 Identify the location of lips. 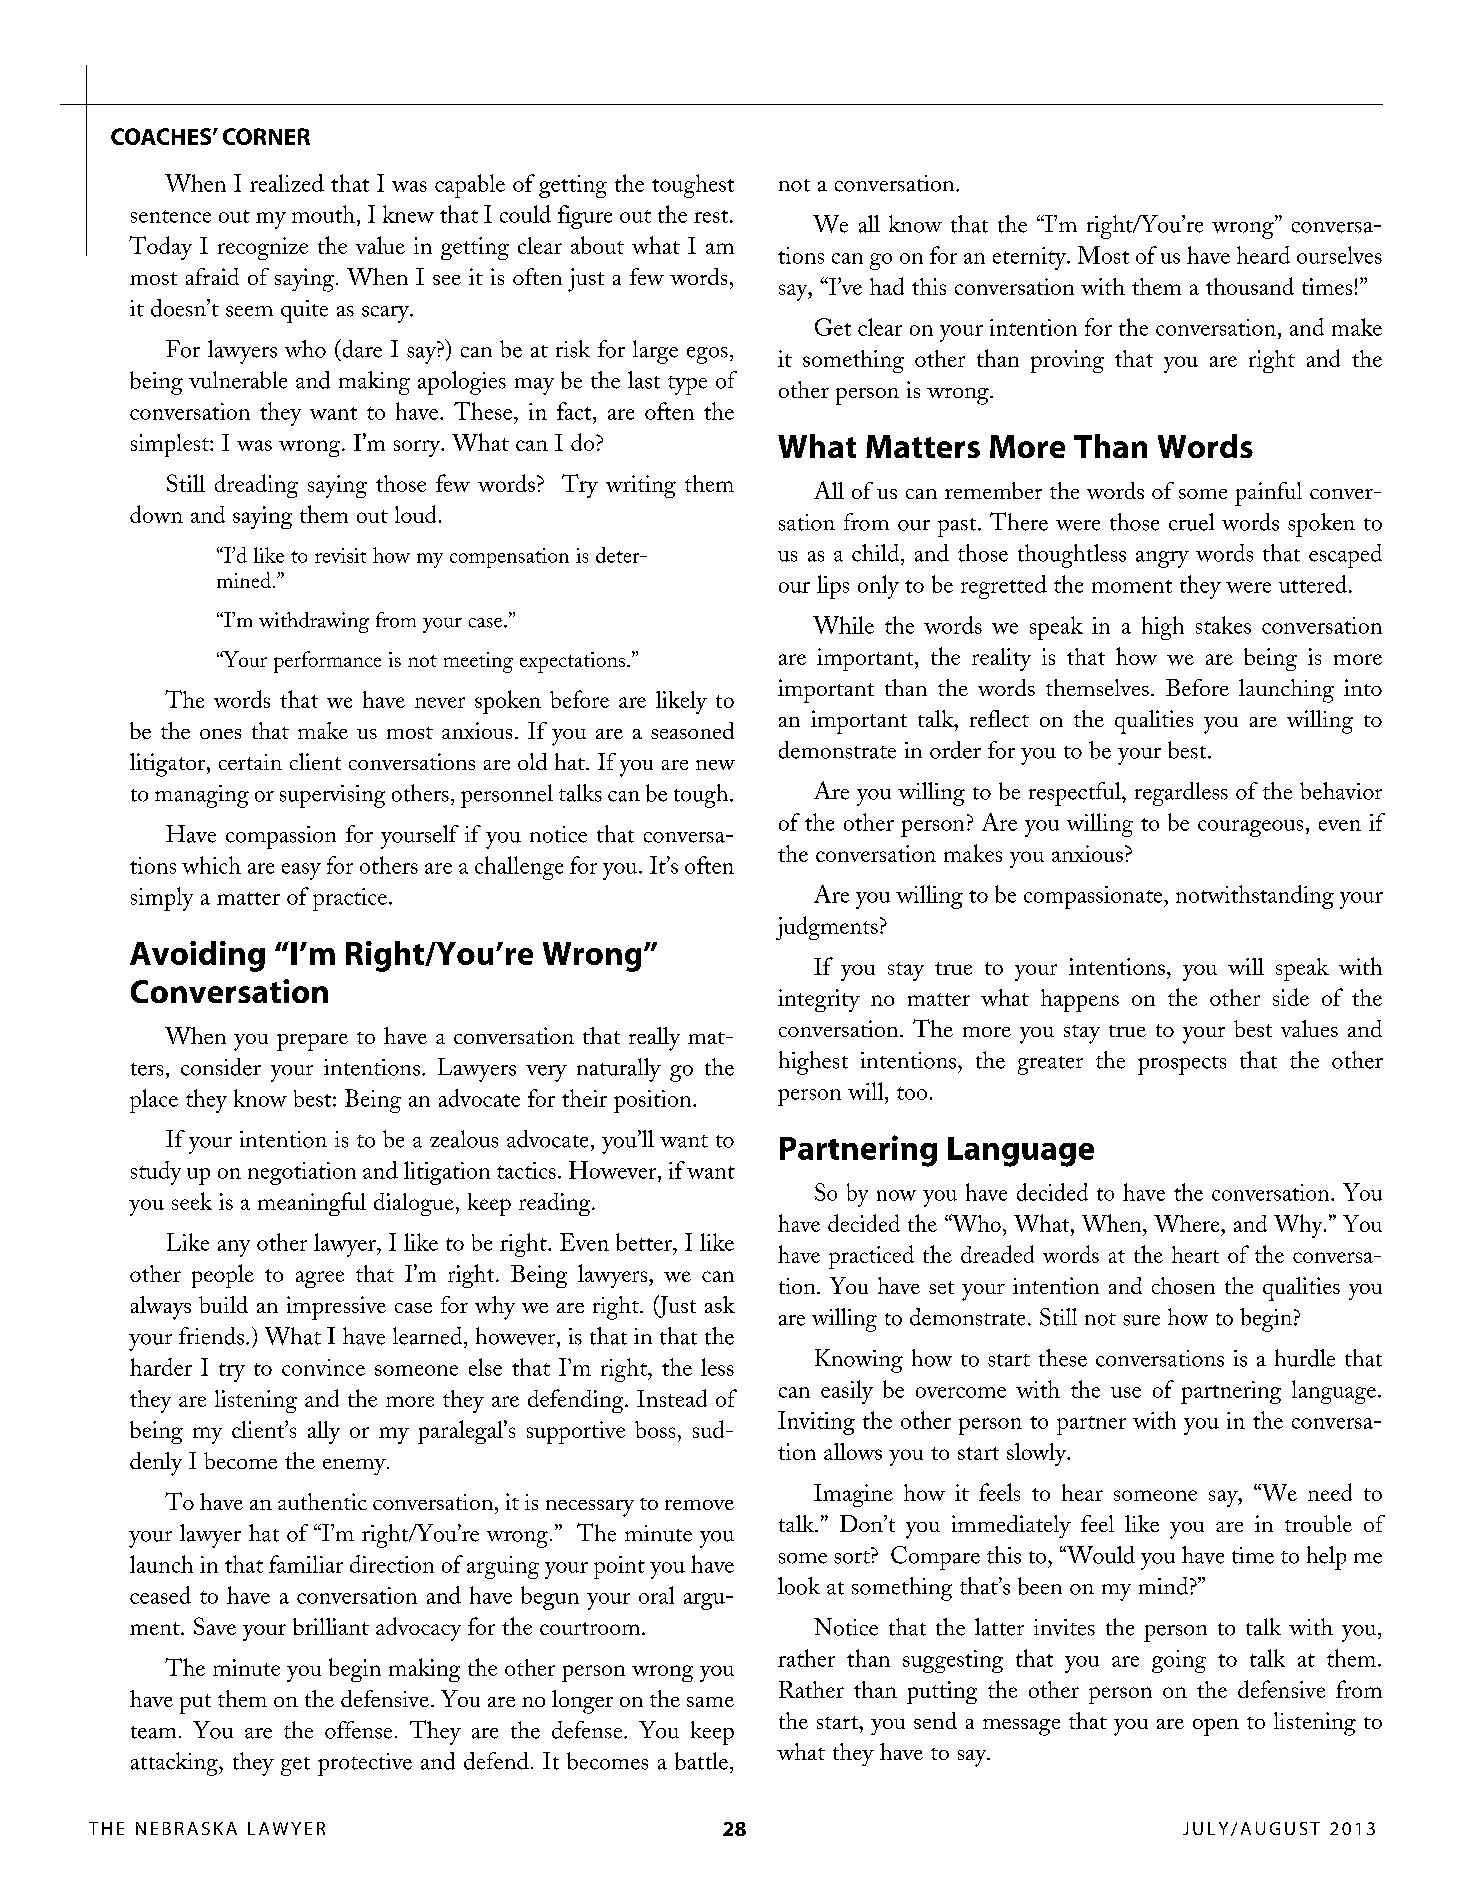
(833, 587).
